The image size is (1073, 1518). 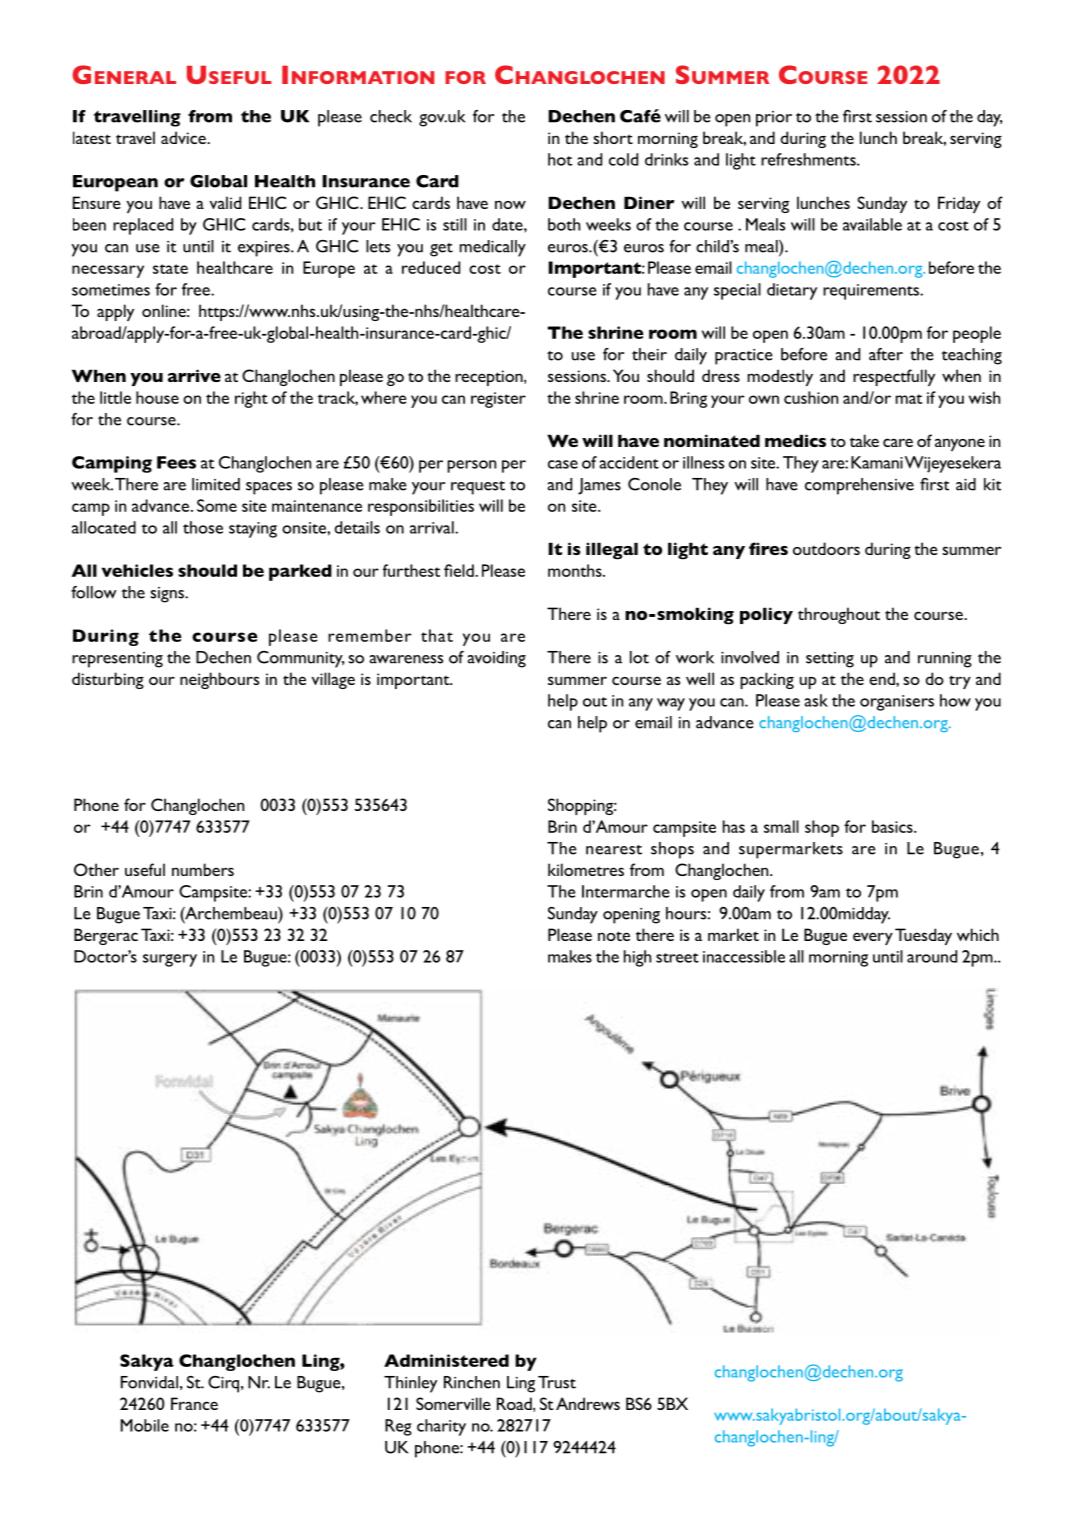 I want to click on hot, so click(x=560, y=159).
